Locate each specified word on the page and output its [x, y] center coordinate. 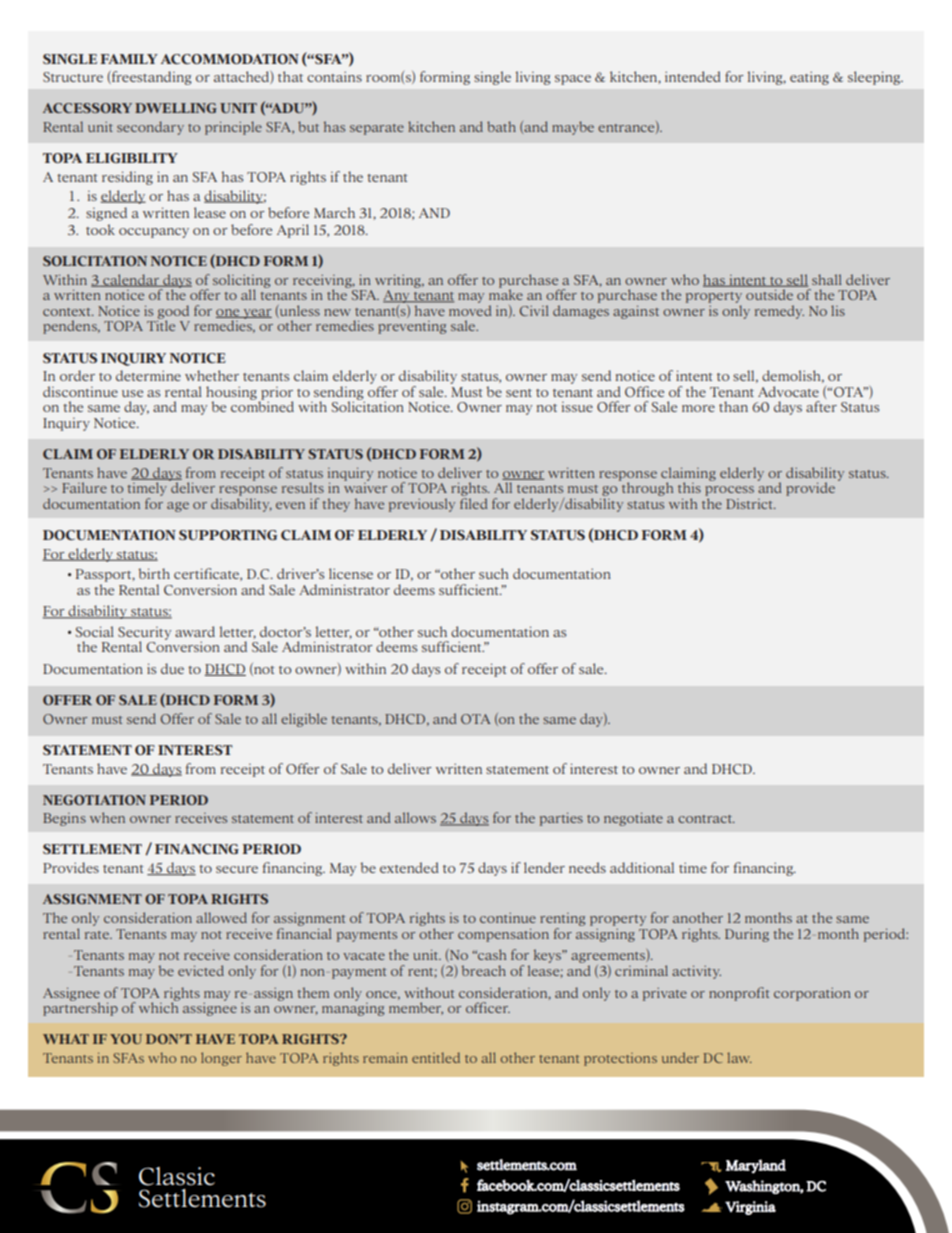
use [132, 393]
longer [221, 1059]
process [729, 491]
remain [385, 1058]
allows [415, 817]
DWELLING [176, 108]
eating [809, 78]
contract [706, 819]
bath [501, 126]
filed [474, 503]
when [107, 817]
